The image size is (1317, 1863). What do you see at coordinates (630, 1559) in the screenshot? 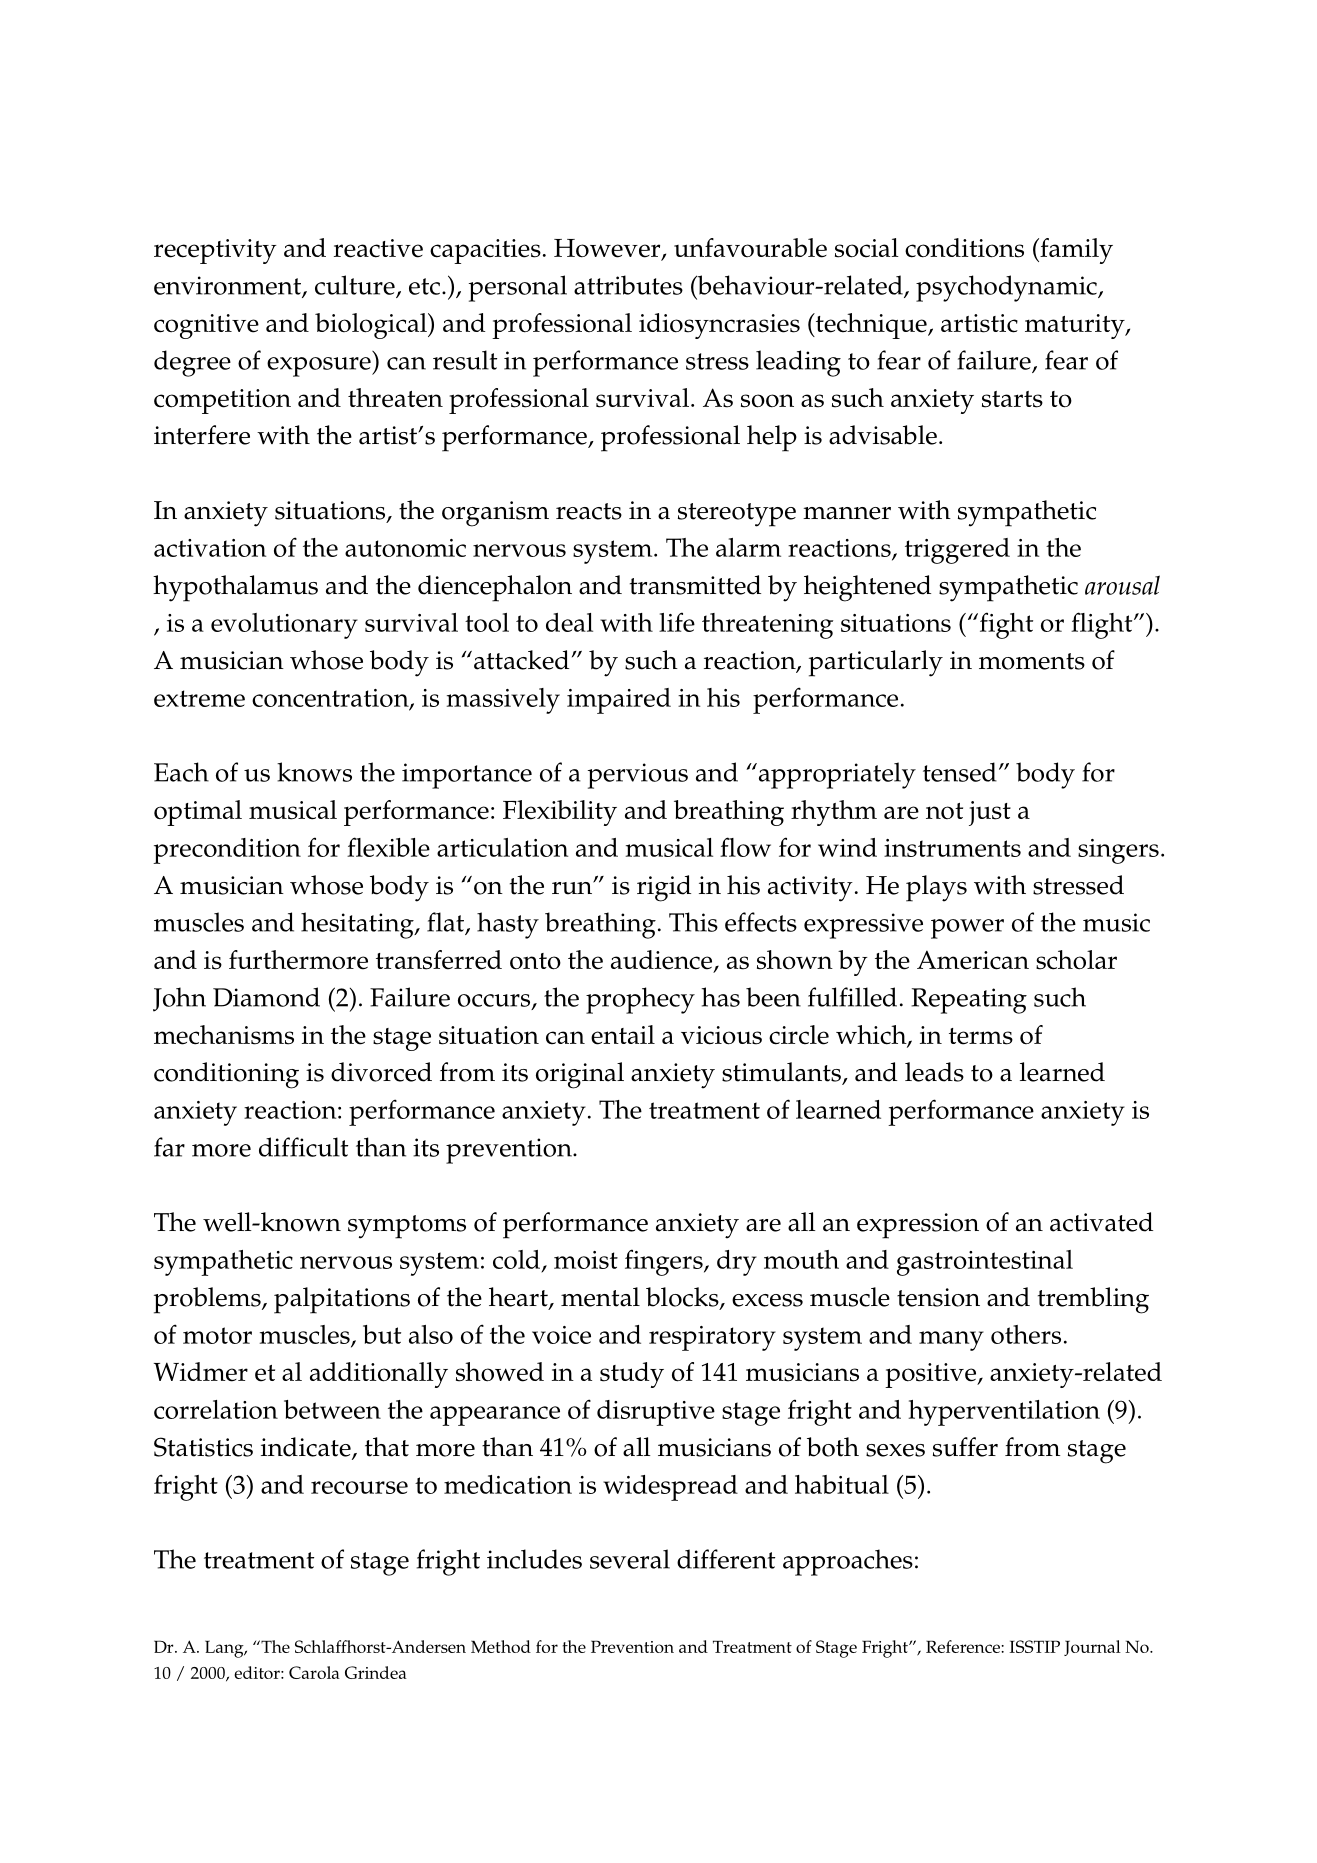
I see `several` at bounding box center [630, 1559].
